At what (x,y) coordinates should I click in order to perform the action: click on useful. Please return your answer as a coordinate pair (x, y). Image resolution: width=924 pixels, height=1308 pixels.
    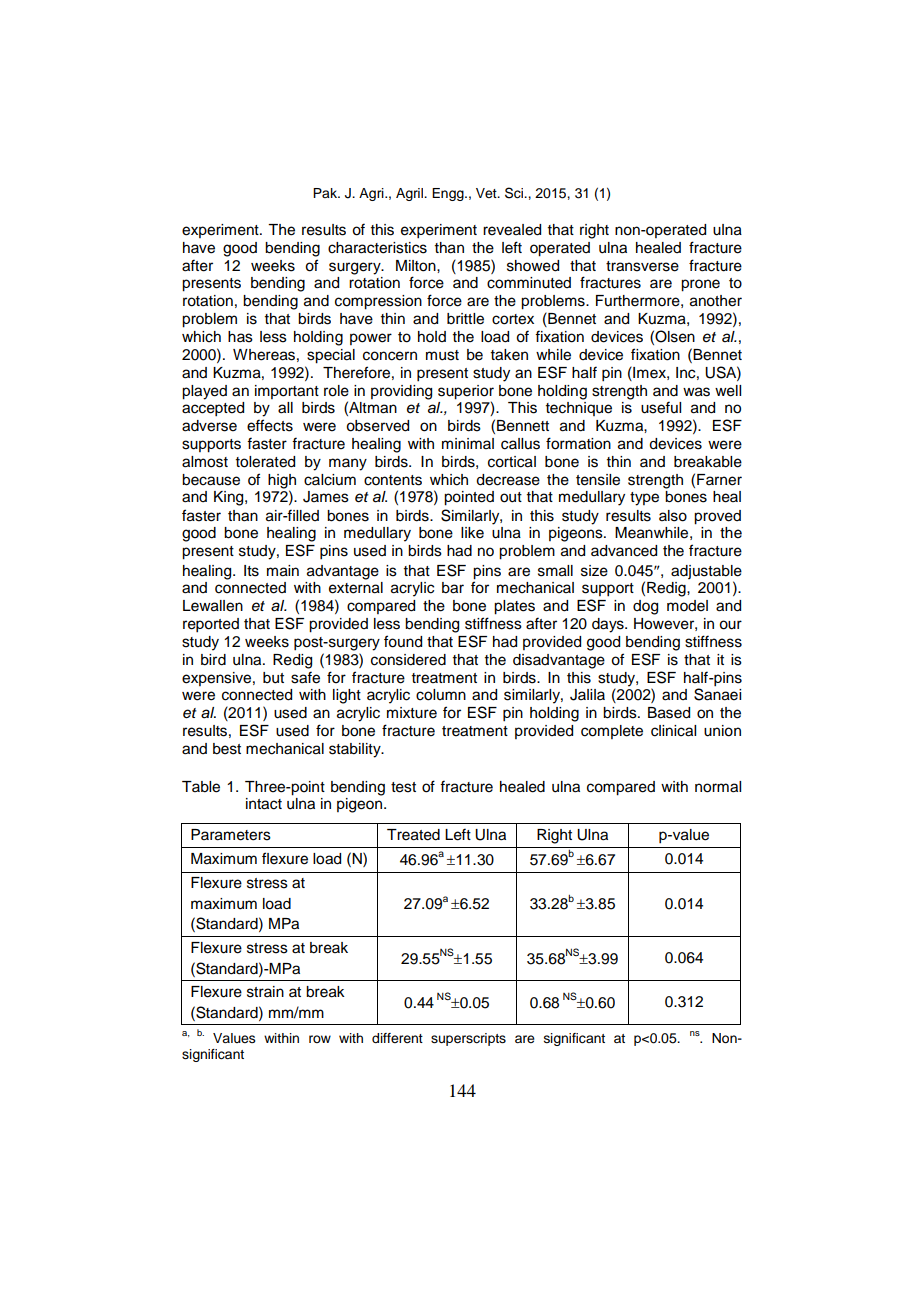
    Looking at the image, I should click on (661, 407).
